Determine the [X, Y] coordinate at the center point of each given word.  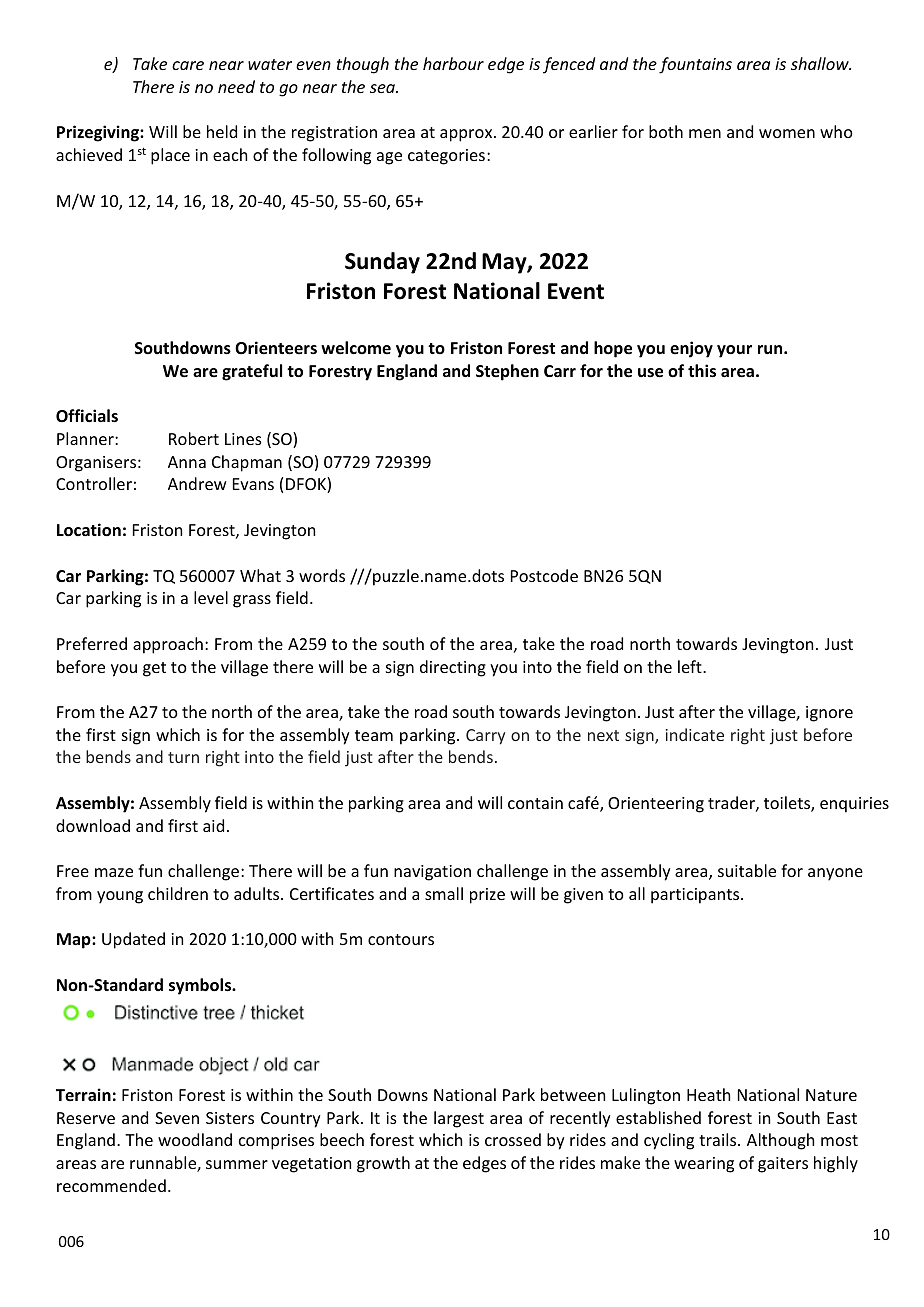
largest [459, 1119]
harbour [453, 63]
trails [719, 1139]
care [188, 65]
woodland [195, 1139]
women [787, 133]
